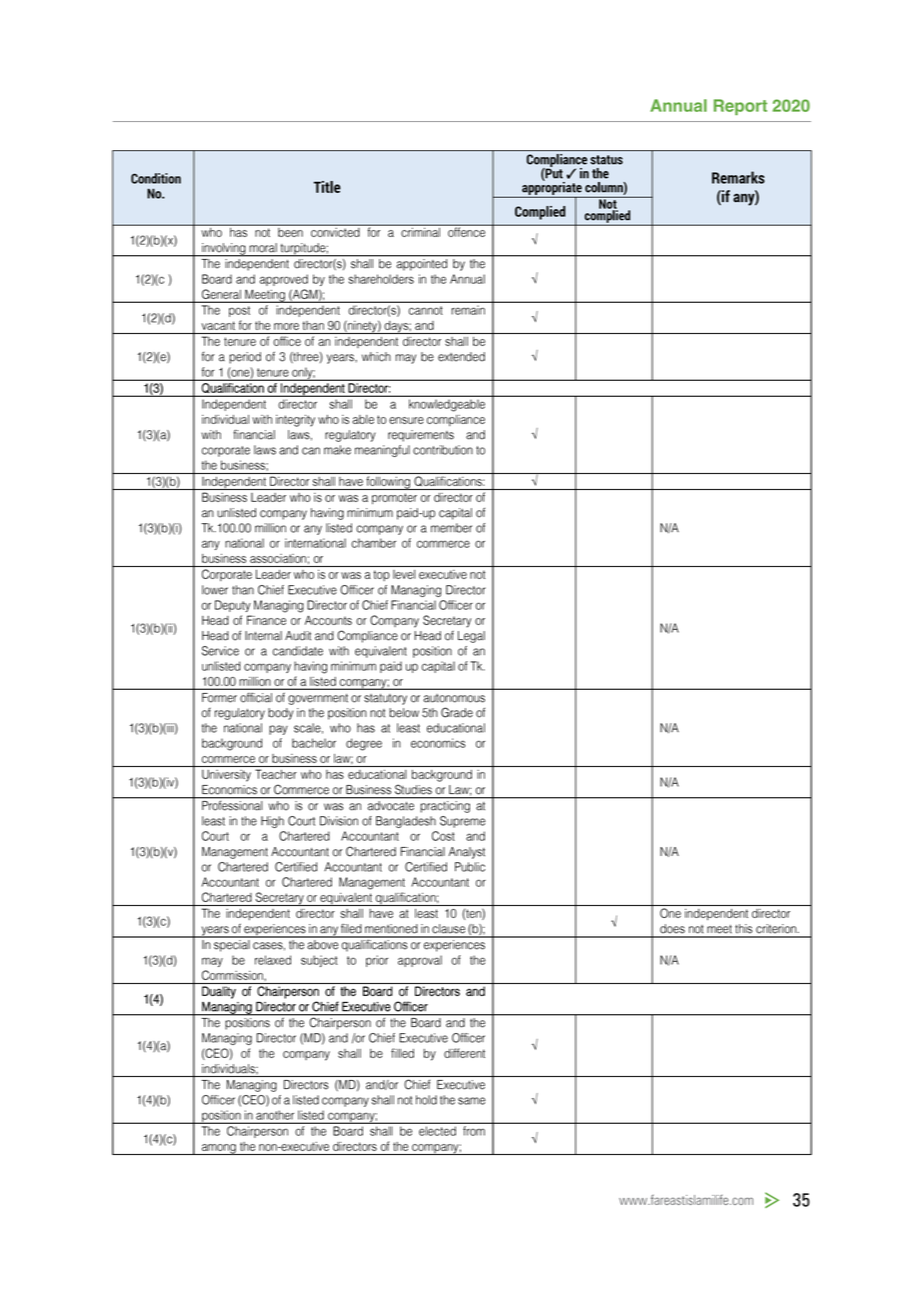 The width and height of the image is (924, 1308). What do you see at coordinates (219, 697) in the image?
I see `Former` at bounding box center [219, 697].
